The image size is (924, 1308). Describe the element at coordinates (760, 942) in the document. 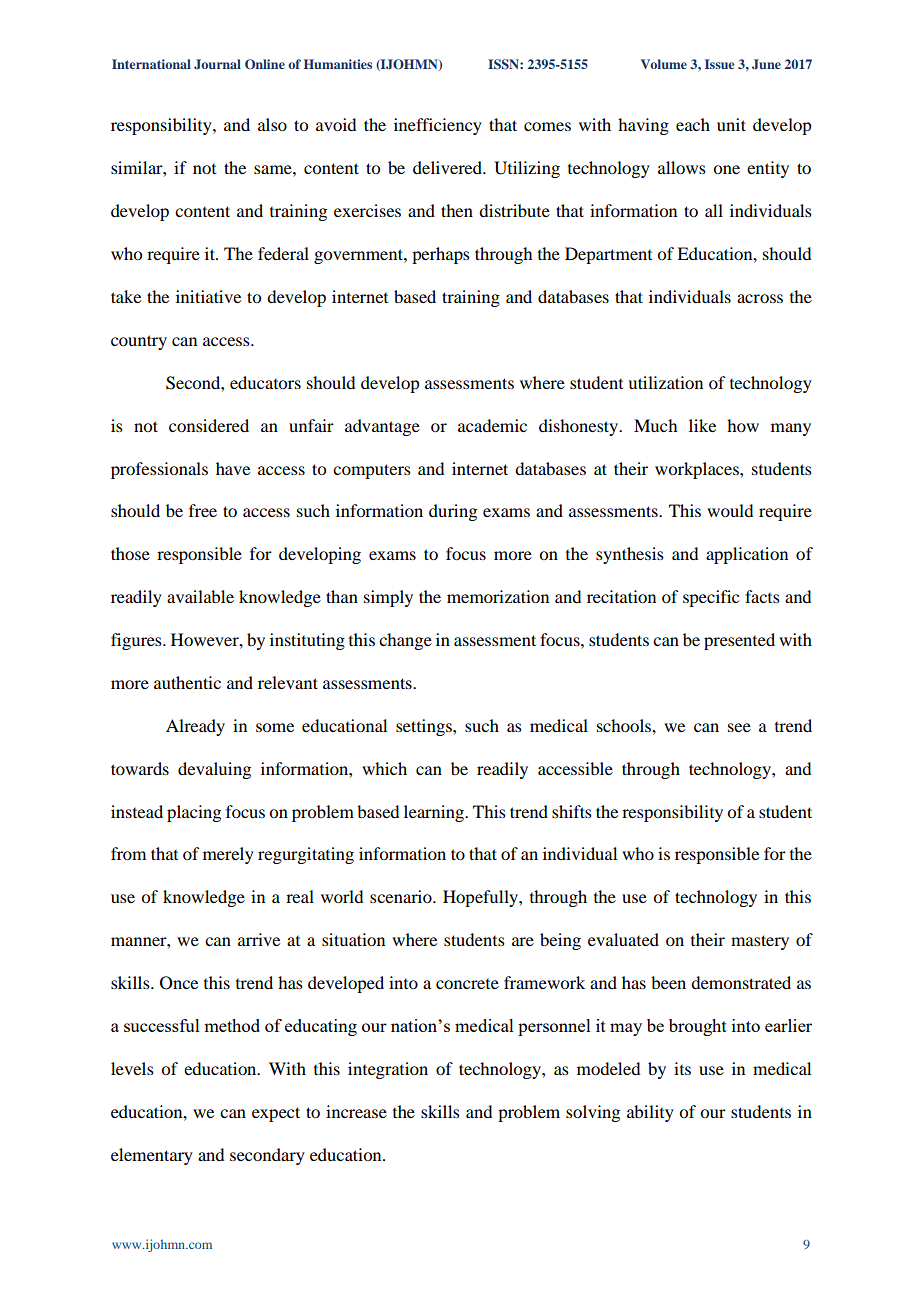

I see `mastery` at that location.
